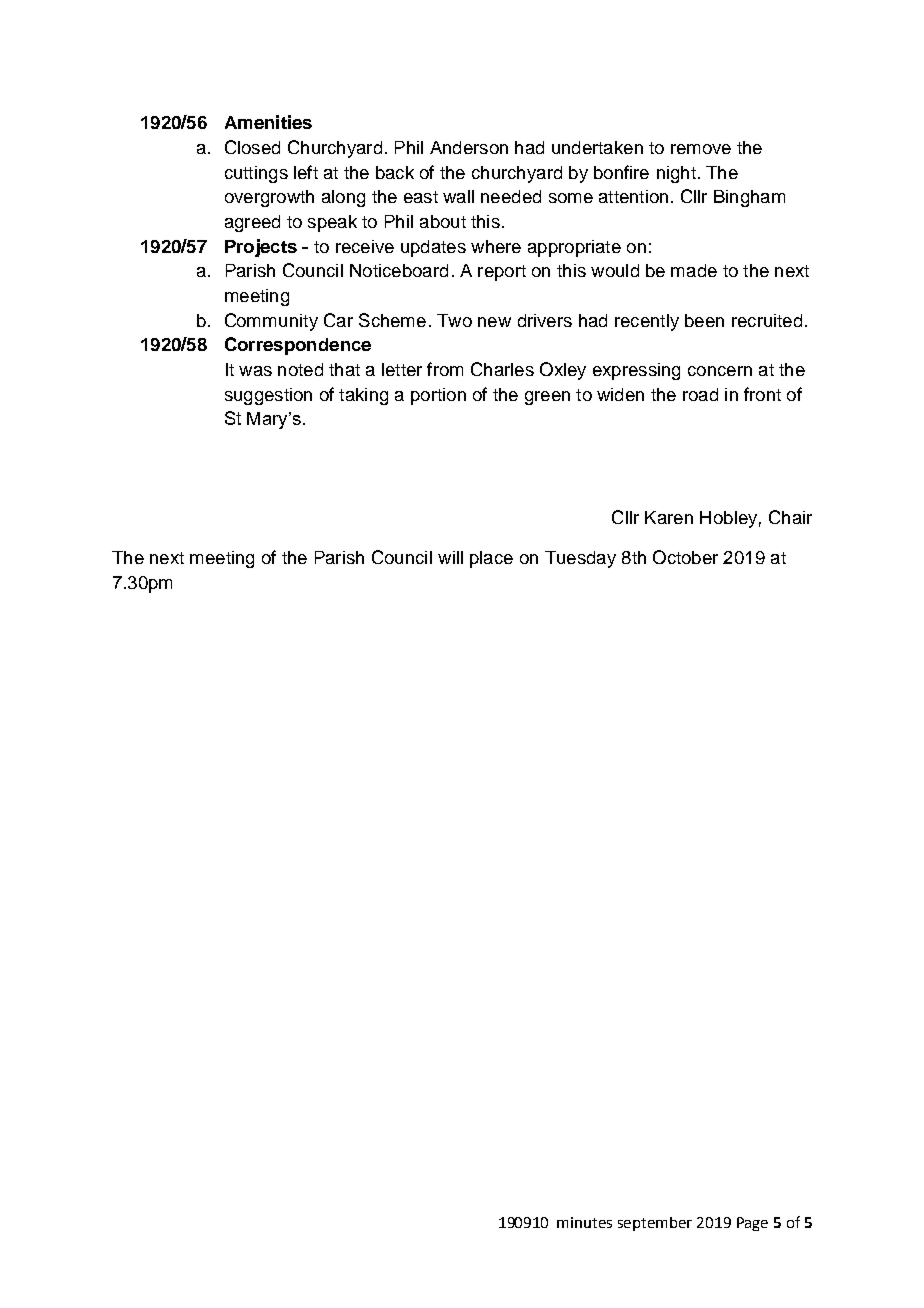  What do you see at coordinates (584, 1222) in the screenshot?
I see `minutes` at bounding box center [584, 1222].
